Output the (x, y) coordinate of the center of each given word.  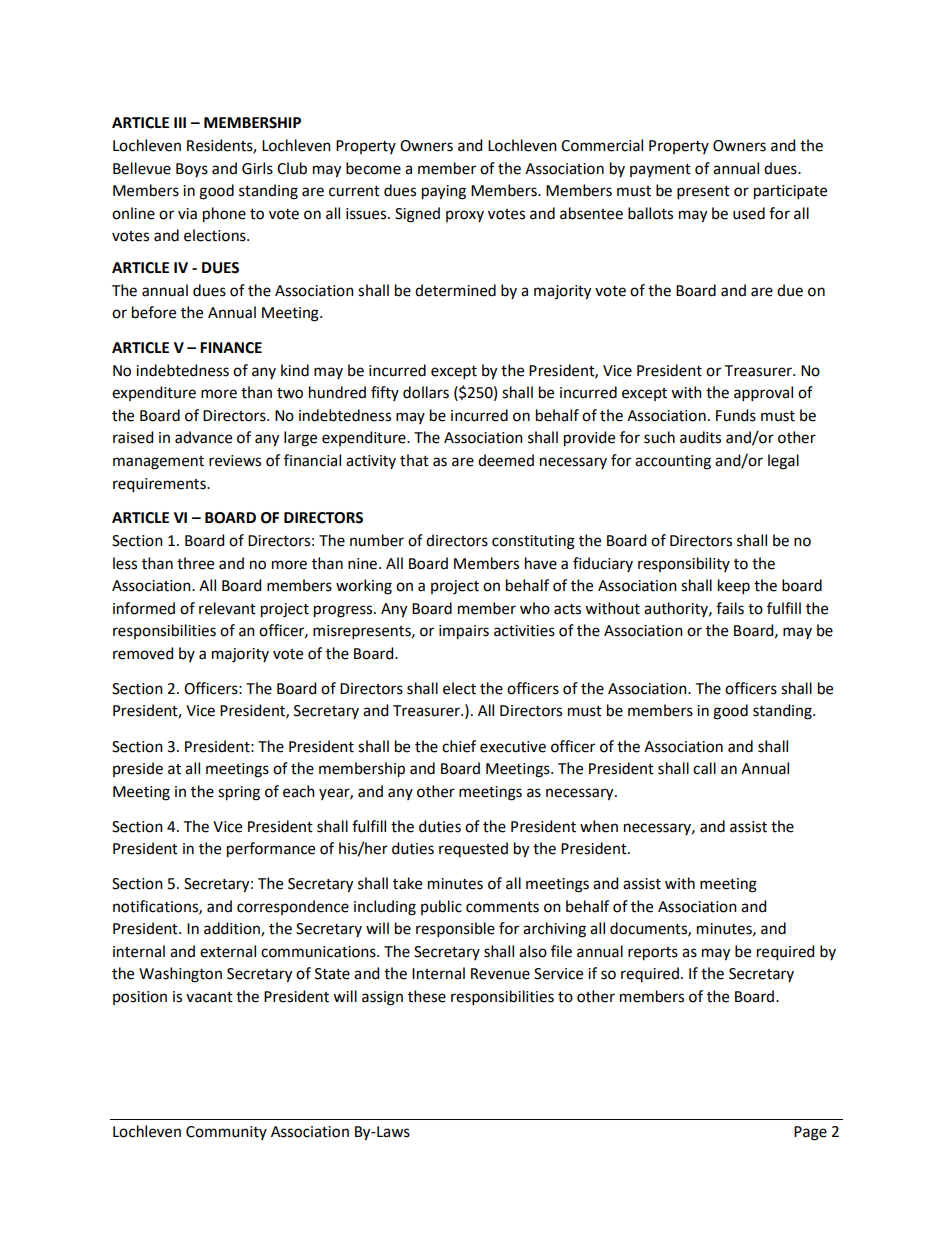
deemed (506, 460)
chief (459, 746)
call (704, 768)
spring (239, 793)
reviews (235, 461)
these (427, 996)
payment (660, 170)
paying (444, 192)
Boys (192, 170)
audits (700, 437)
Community (226, 1133)
